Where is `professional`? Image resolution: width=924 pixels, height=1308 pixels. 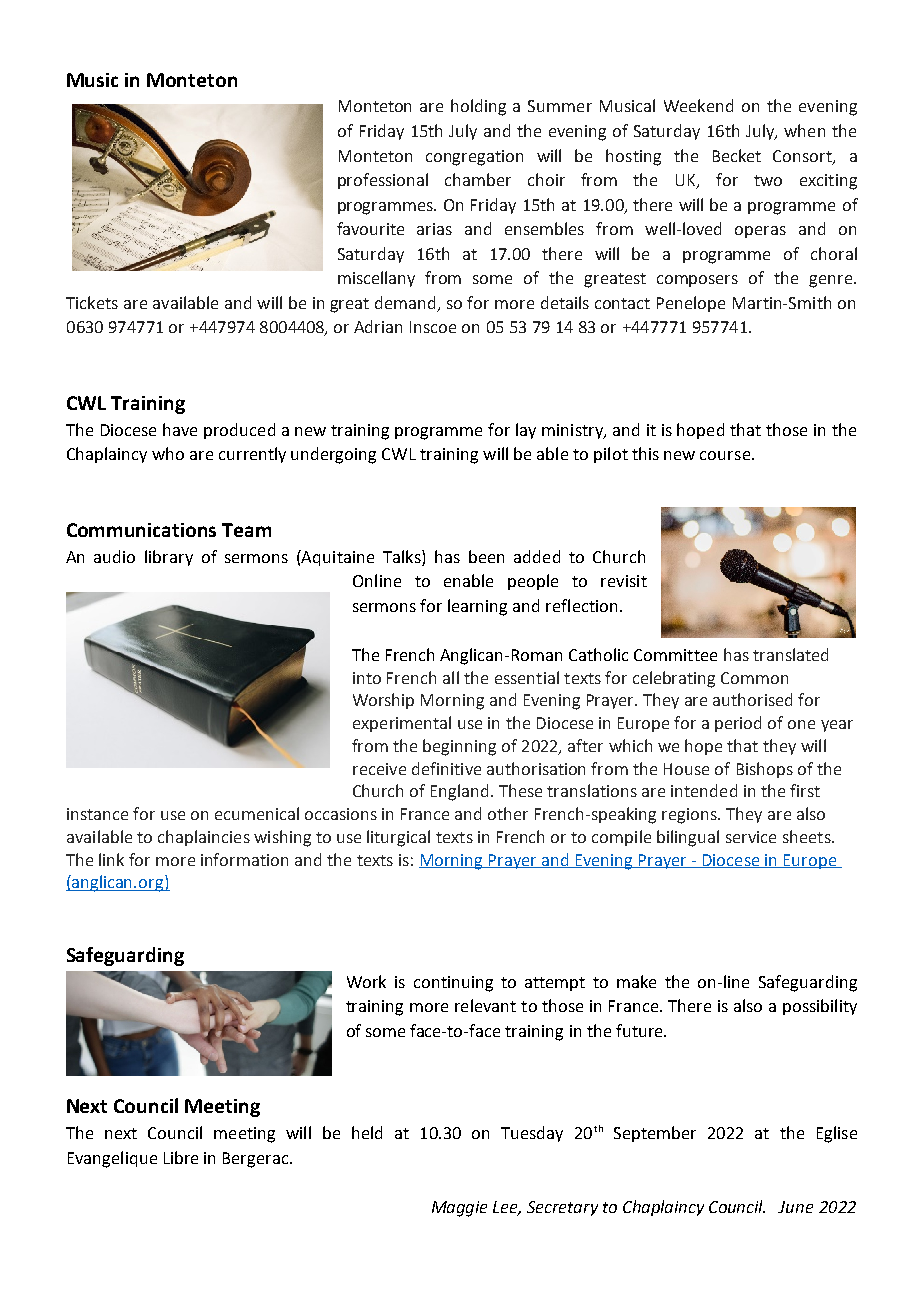
professional is located at coordinates (383, 181).
